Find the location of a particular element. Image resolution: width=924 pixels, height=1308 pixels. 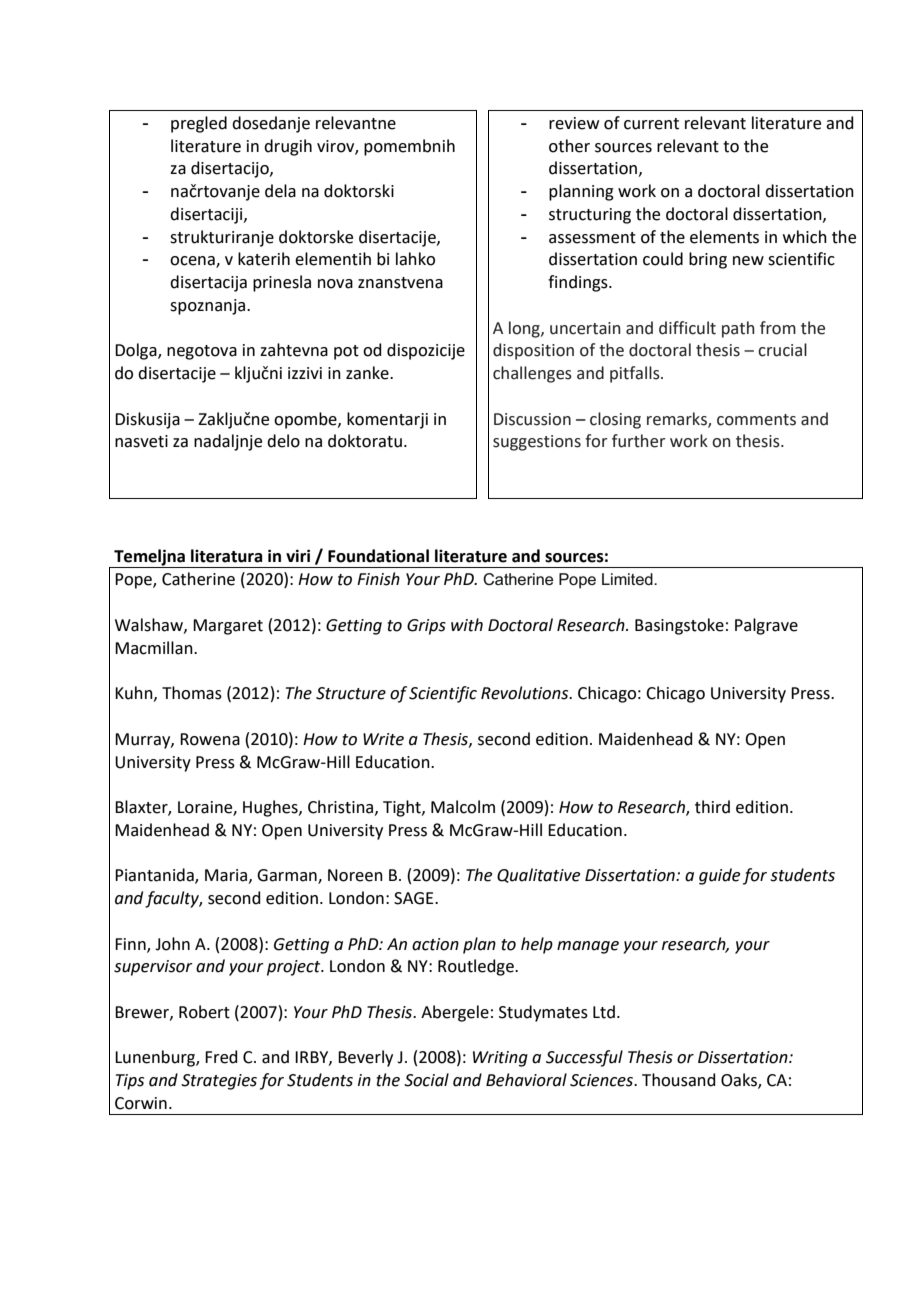

with is located at coordinates (467, 625).
